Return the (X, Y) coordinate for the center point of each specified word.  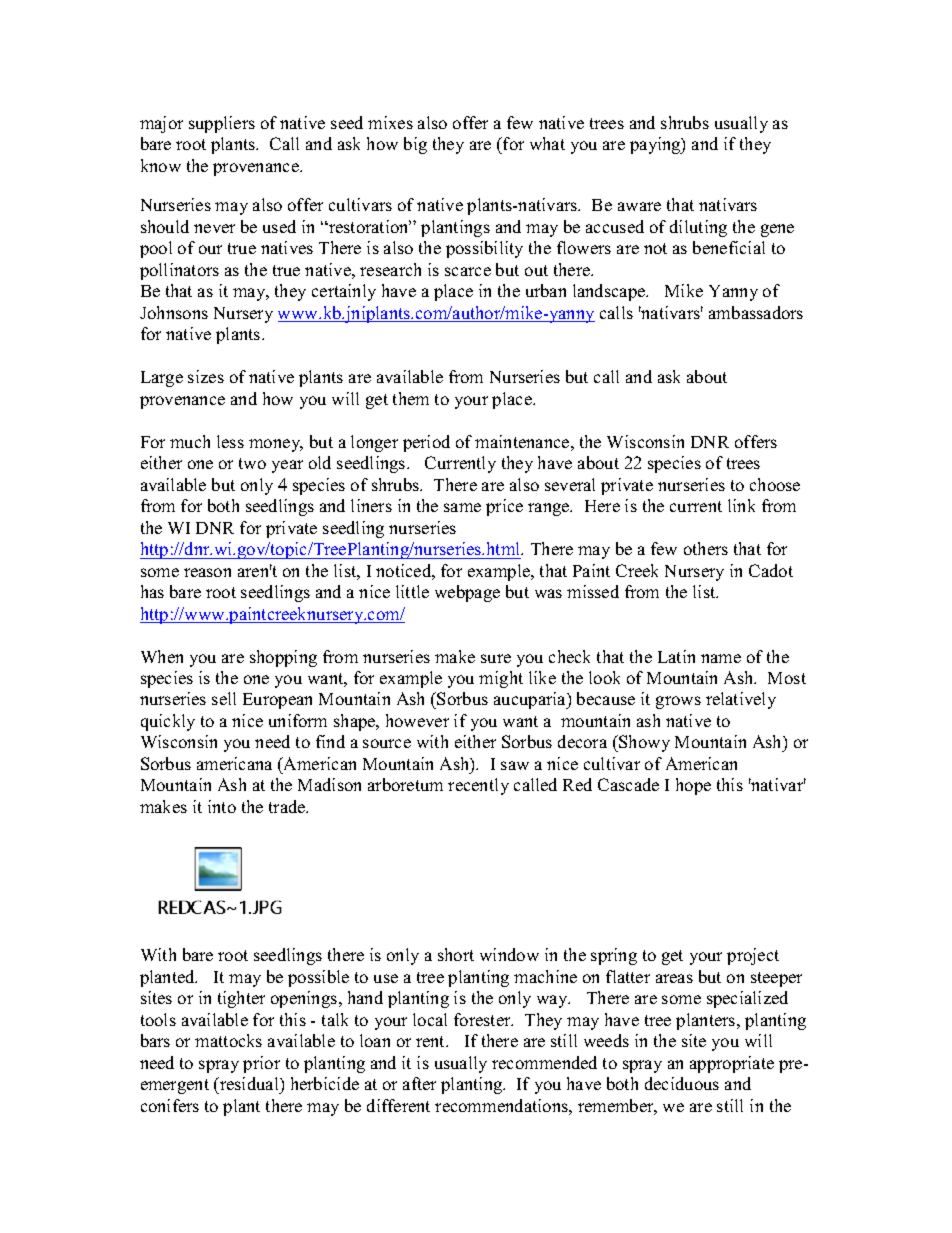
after (419, 1083)
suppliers (222, 124)
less (230, 441)
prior (261, 1064)
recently (478, 786)
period (426, 443)
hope (693, 786)
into (222, 806)
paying (656, 145)
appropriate (732, 1064)
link (741, 505)
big (415, 145)
